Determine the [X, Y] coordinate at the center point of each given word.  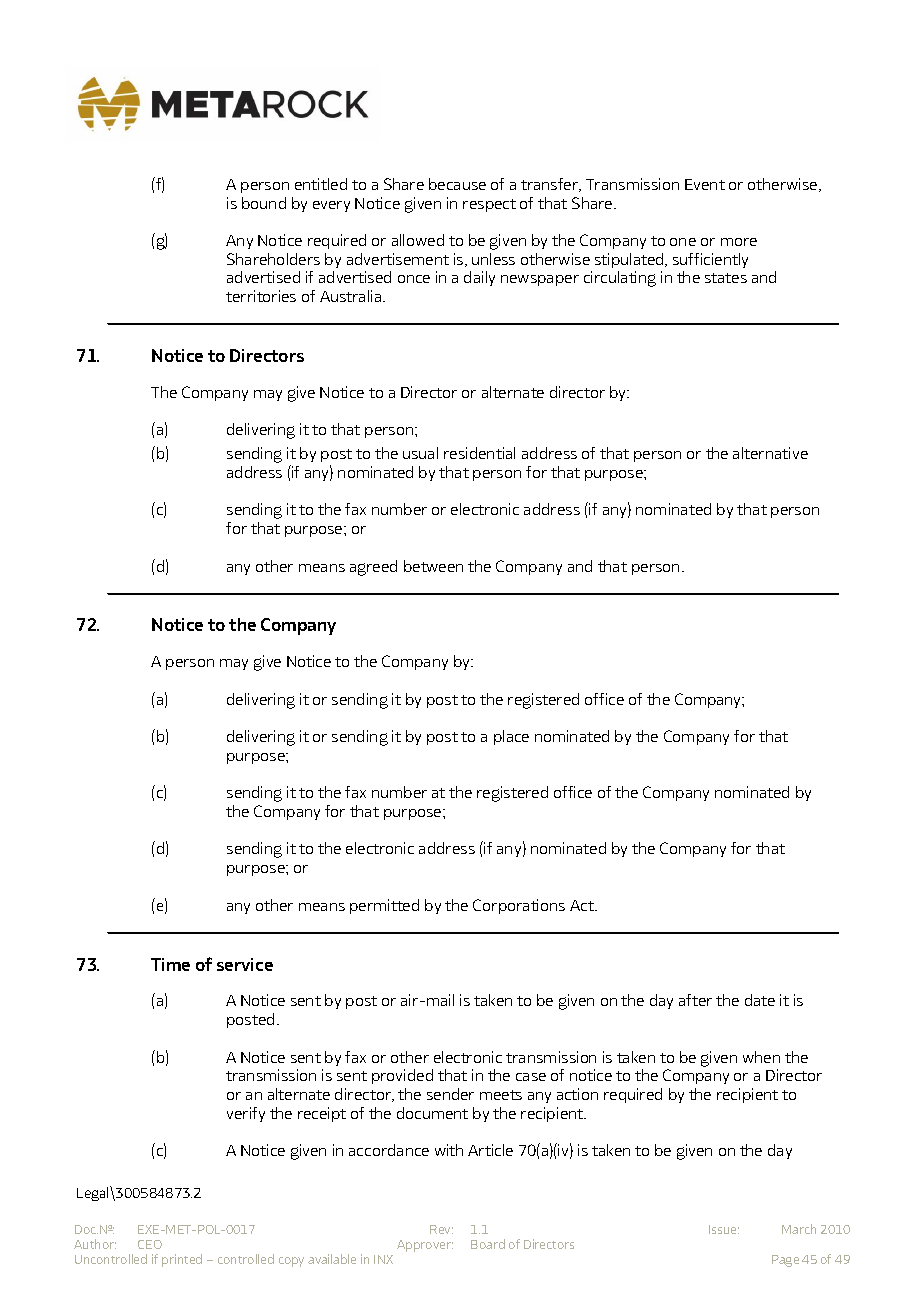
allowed [418, 240]
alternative [770, 453]
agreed [373, 568]
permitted [384, 906]
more [739, 242]
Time [170, 964]
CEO [150, 1244]
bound [264, 203]
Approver [425, 1246]
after [695, 1000]
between [433, 566]
